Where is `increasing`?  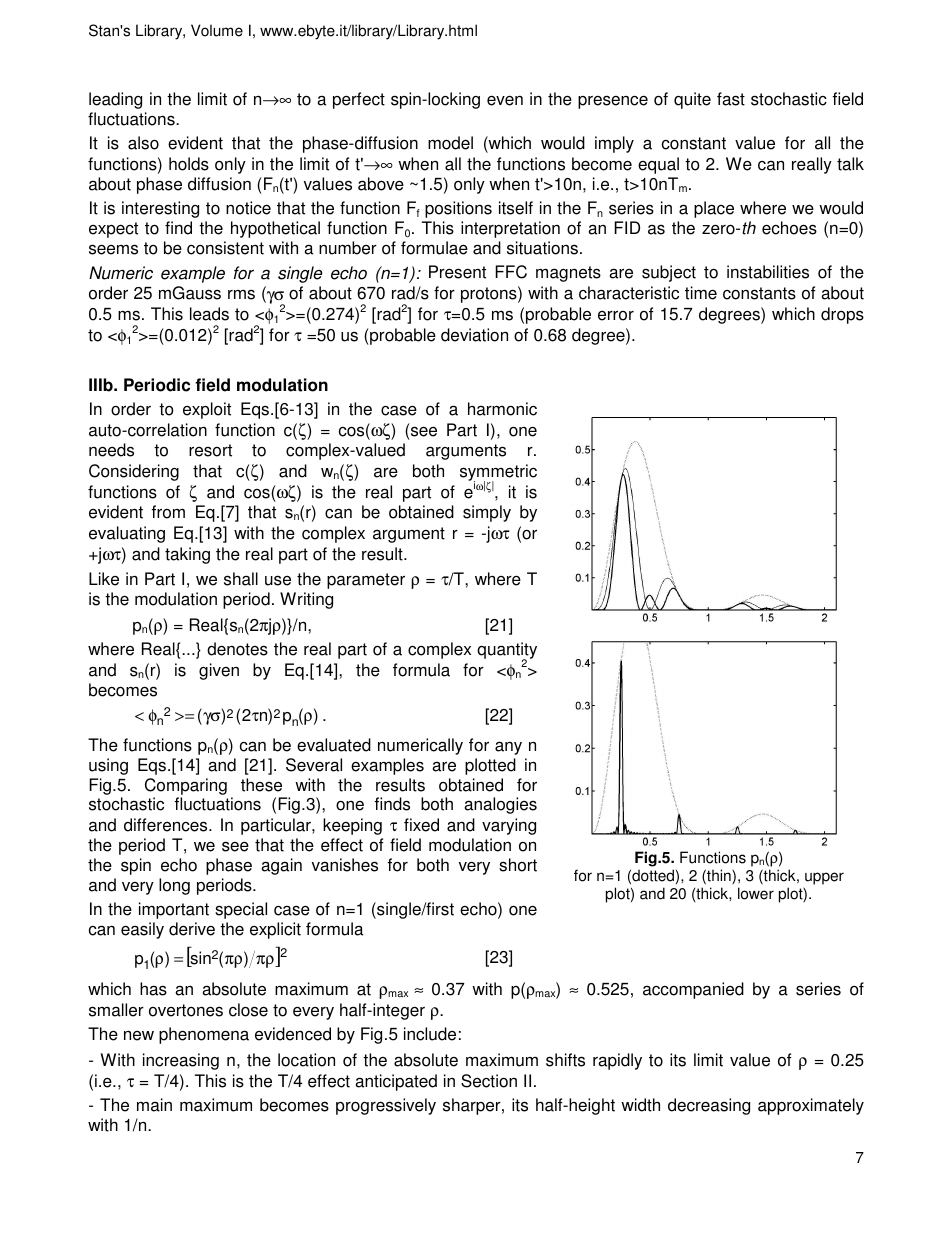 increasing is located at coordinates (181, 1061).
